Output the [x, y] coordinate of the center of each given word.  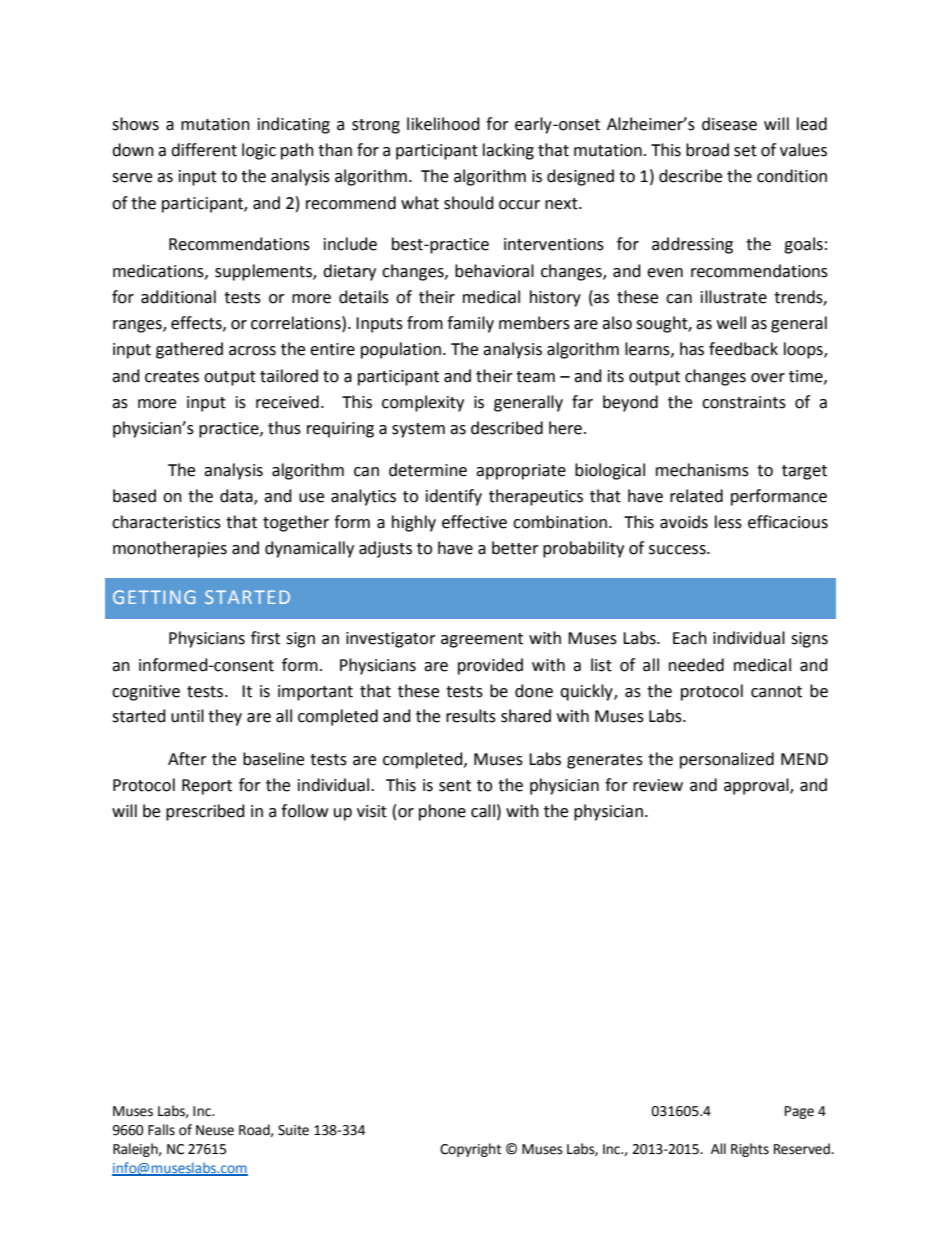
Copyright [470, 1150]
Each [690, 638]
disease [729, 124]
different [204, 150]
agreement [482, 640]
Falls [161, 1130]
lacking [508, 151]
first [265, 638]
